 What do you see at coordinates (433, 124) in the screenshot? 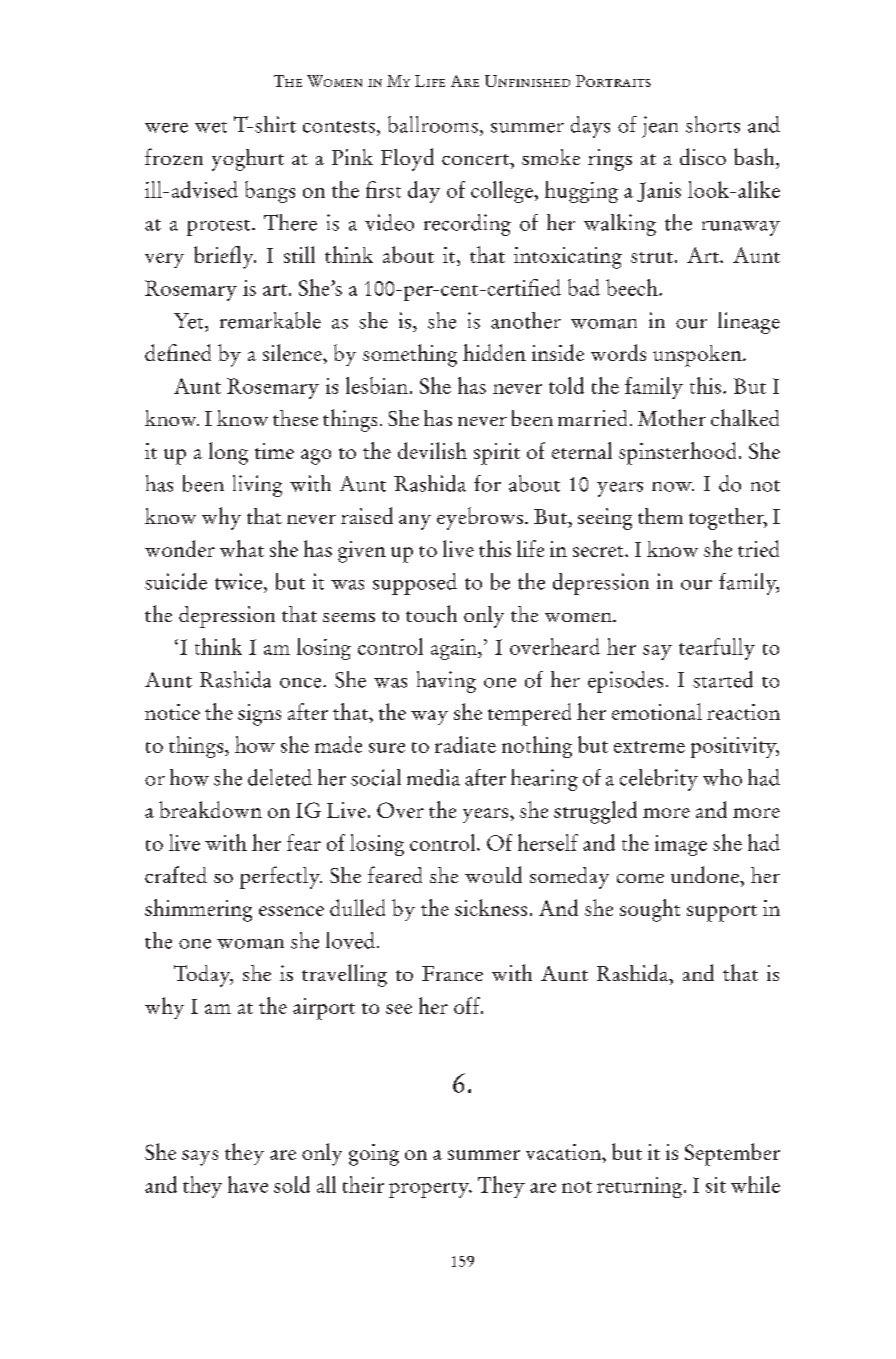
I see `ballrooms` at bounding box center [433, 124].
